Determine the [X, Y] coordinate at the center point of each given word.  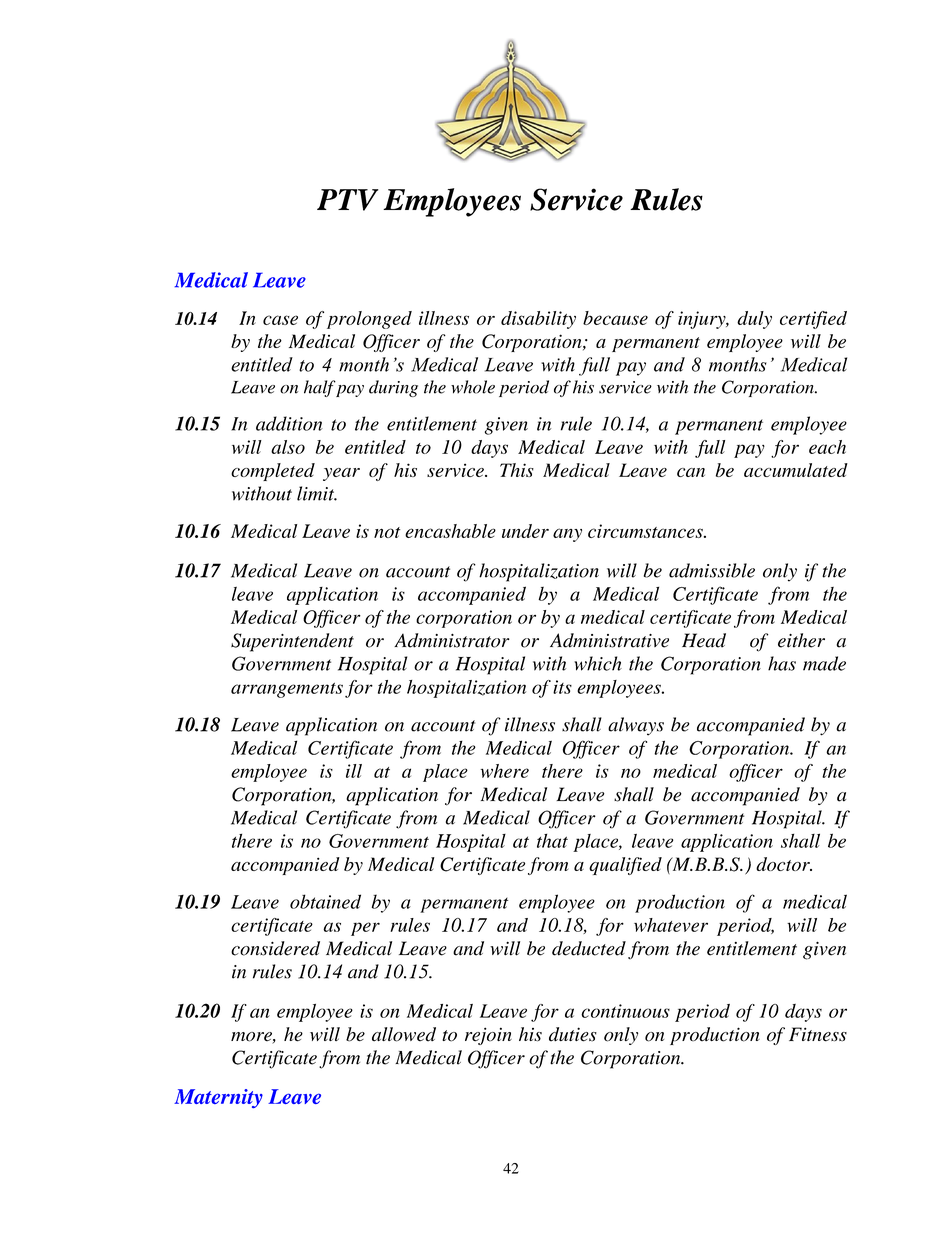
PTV [348, 200]
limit [317, 493]
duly [754, 320]
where [504, 771]
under [525, 531]
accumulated [796, 470]
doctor [784, 864]
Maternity [218, 1098]
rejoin [488, 1036]
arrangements [287, 690]
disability [538, 320]
